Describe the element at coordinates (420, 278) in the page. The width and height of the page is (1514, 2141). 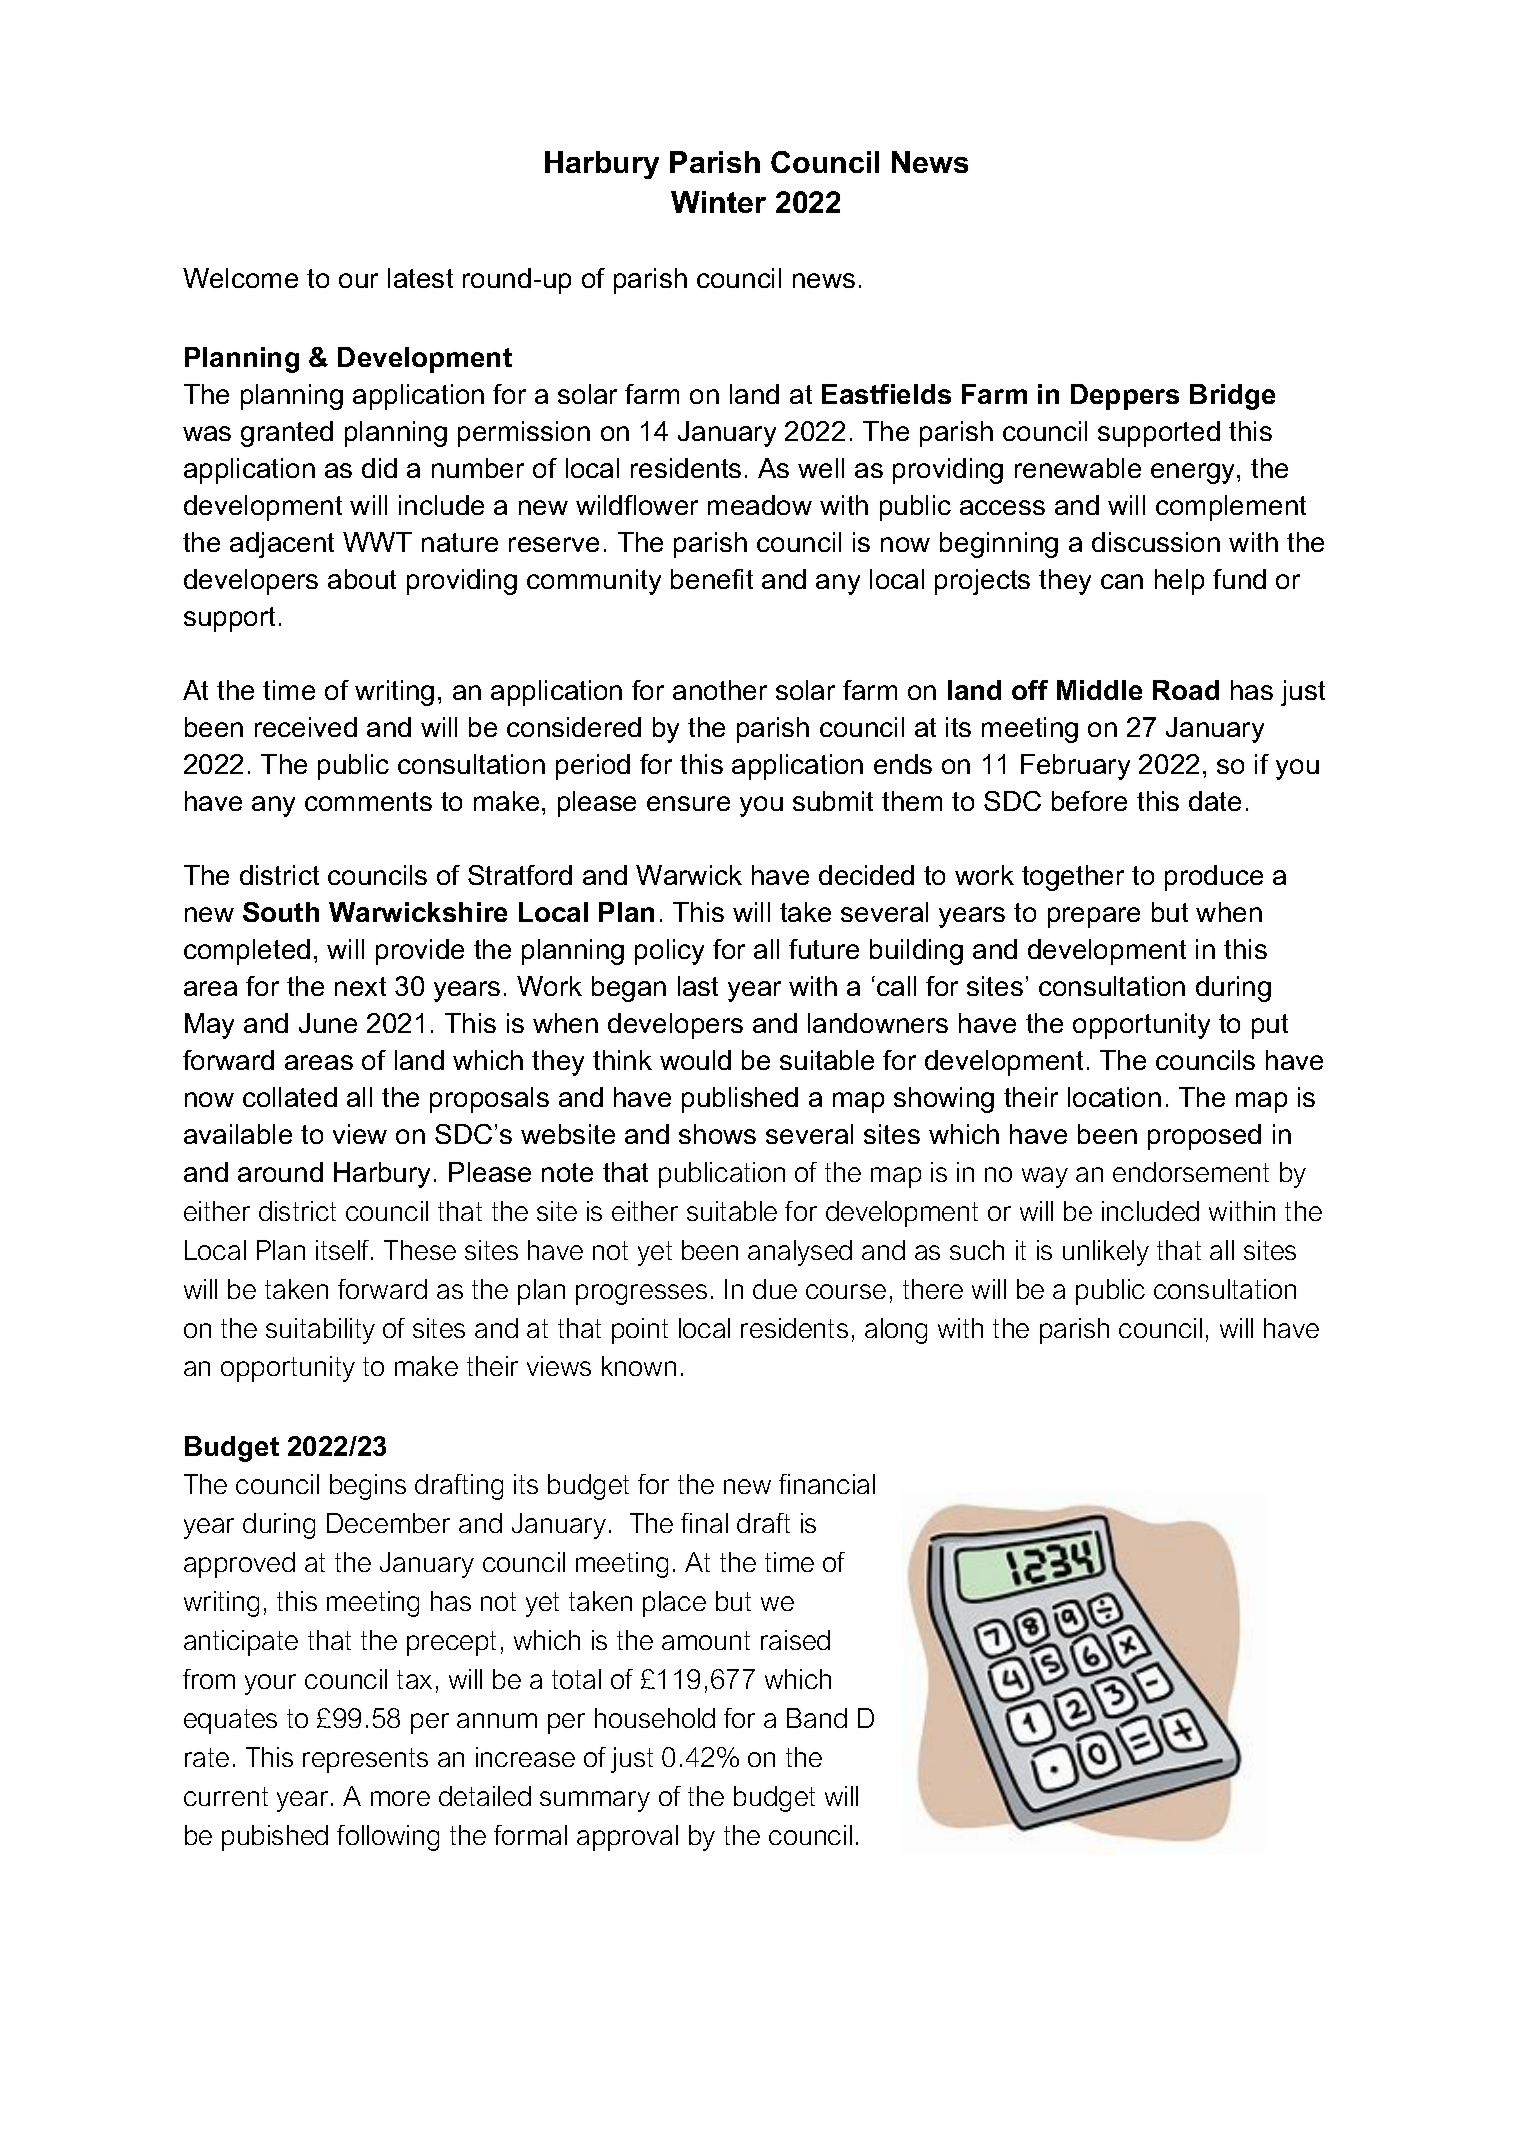
I see `latest` at that location.
